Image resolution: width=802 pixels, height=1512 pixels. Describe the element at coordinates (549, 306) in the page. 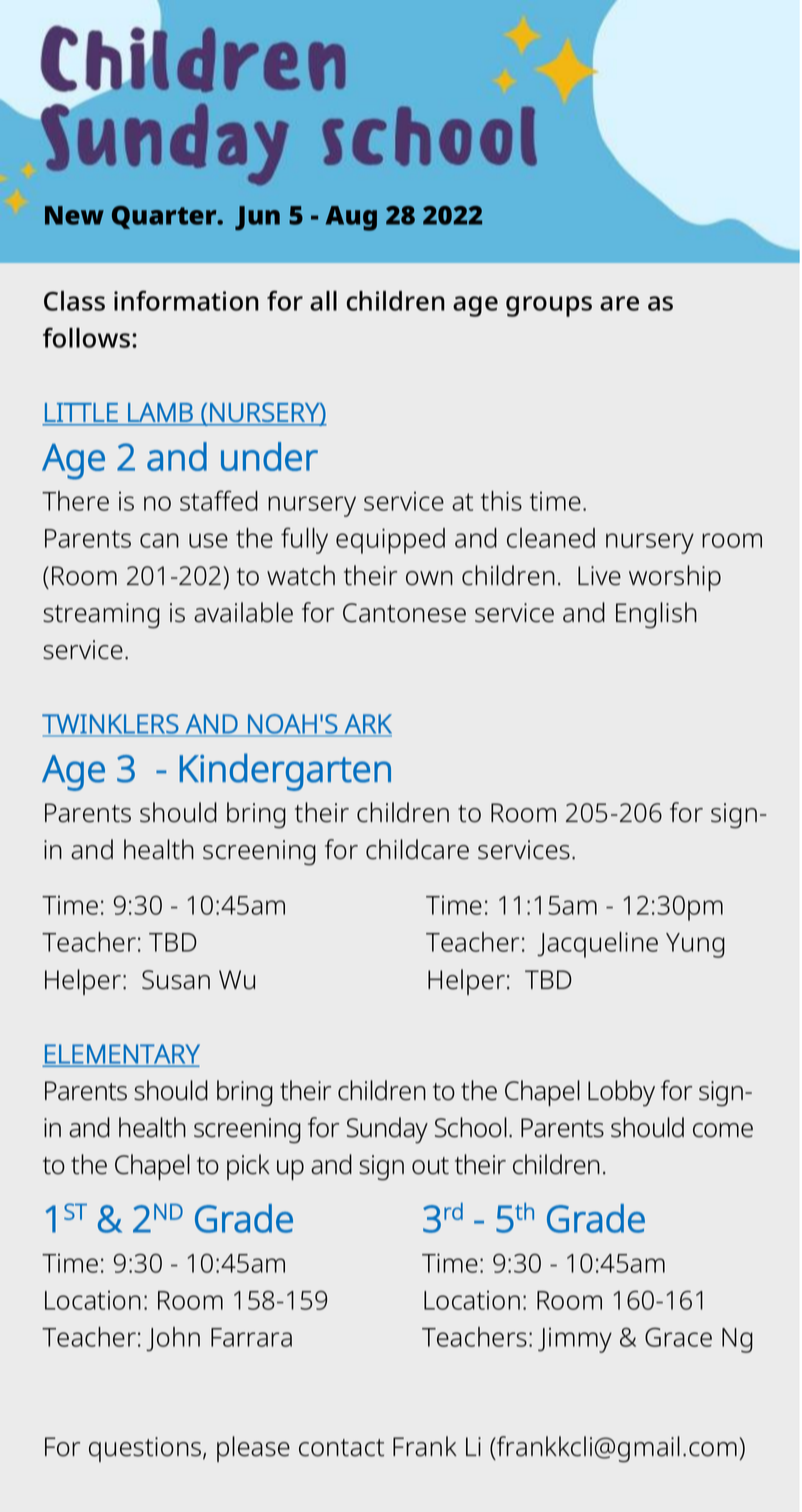

I see `groups` at that location.
